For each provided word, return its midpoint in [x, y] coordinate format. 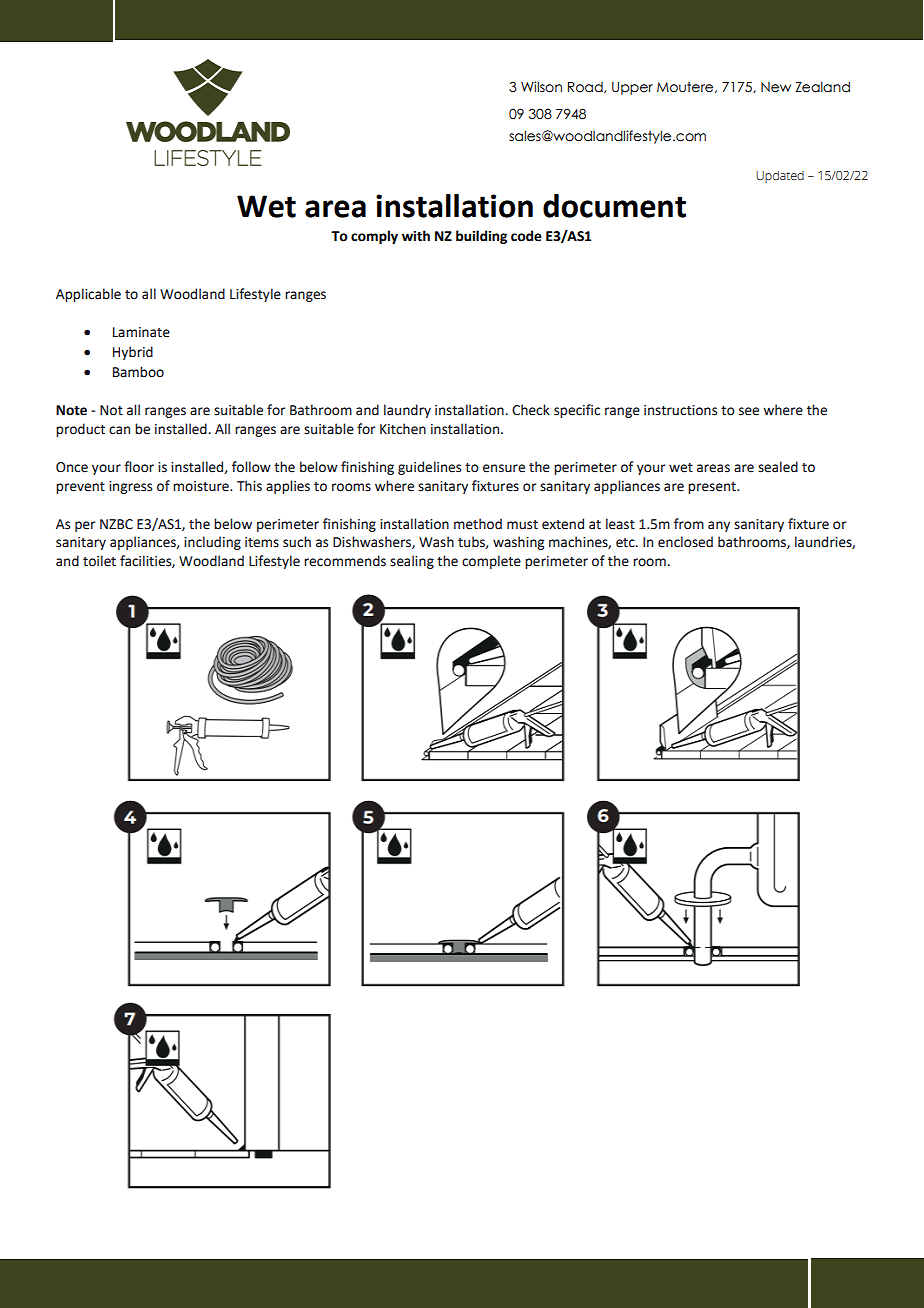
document [614, 206]
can [119, 430]
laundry [407, 411]
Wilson [541, 87]
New [776, 87]
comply [374, 237]
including [212, 543]
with [416, 236]
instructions [680, 410]
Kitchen [403, 429]
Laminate [141, 332]
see [749, 411]
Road [586, 87]
